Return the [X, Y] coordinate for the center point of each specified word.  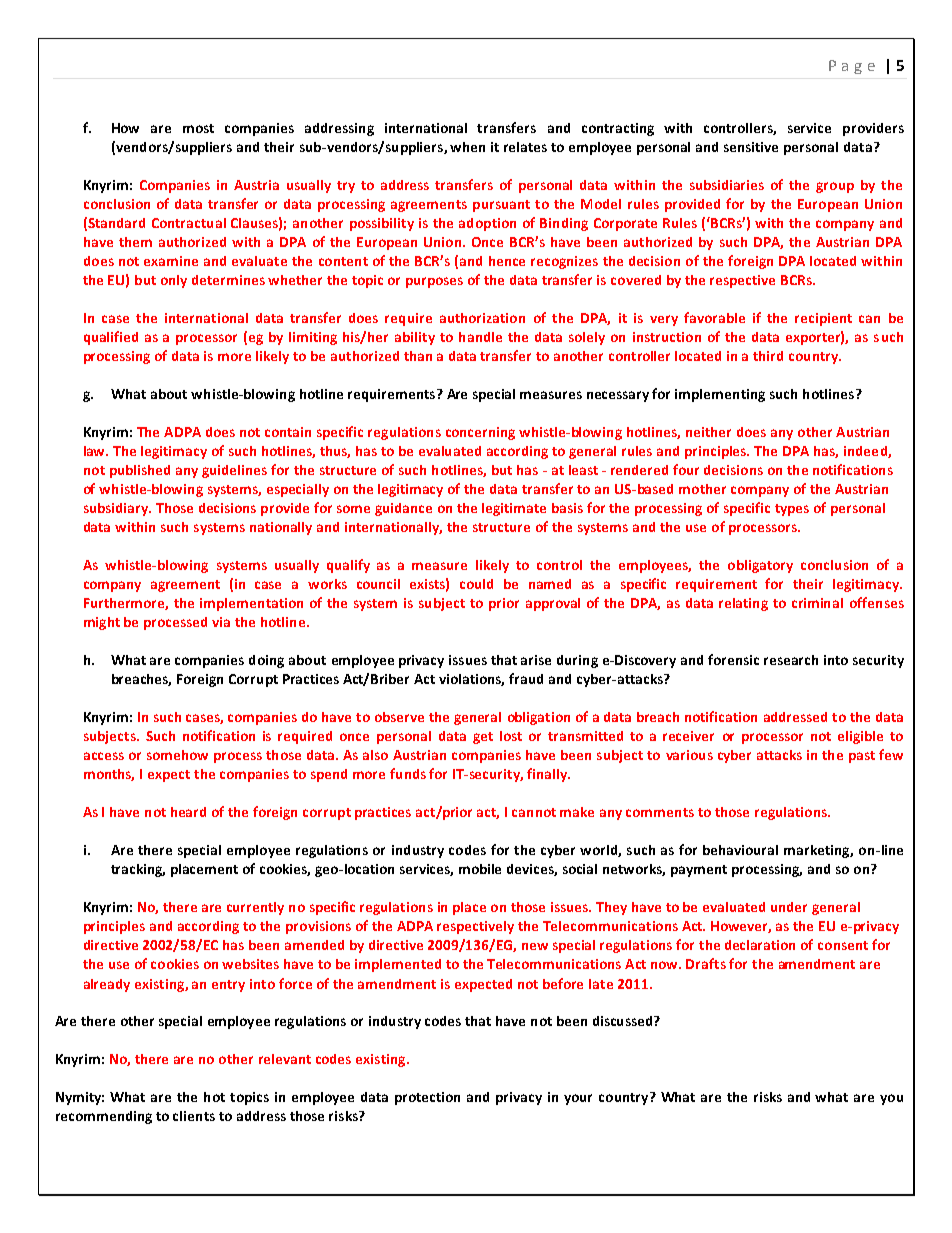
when [467, 147]
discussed [624, 1021]
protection [427, 1098]
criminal [817, 603]
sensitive [751, 147]
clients [194, 1116]
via [221, 622]
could [476, 584]
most [198, 128]
